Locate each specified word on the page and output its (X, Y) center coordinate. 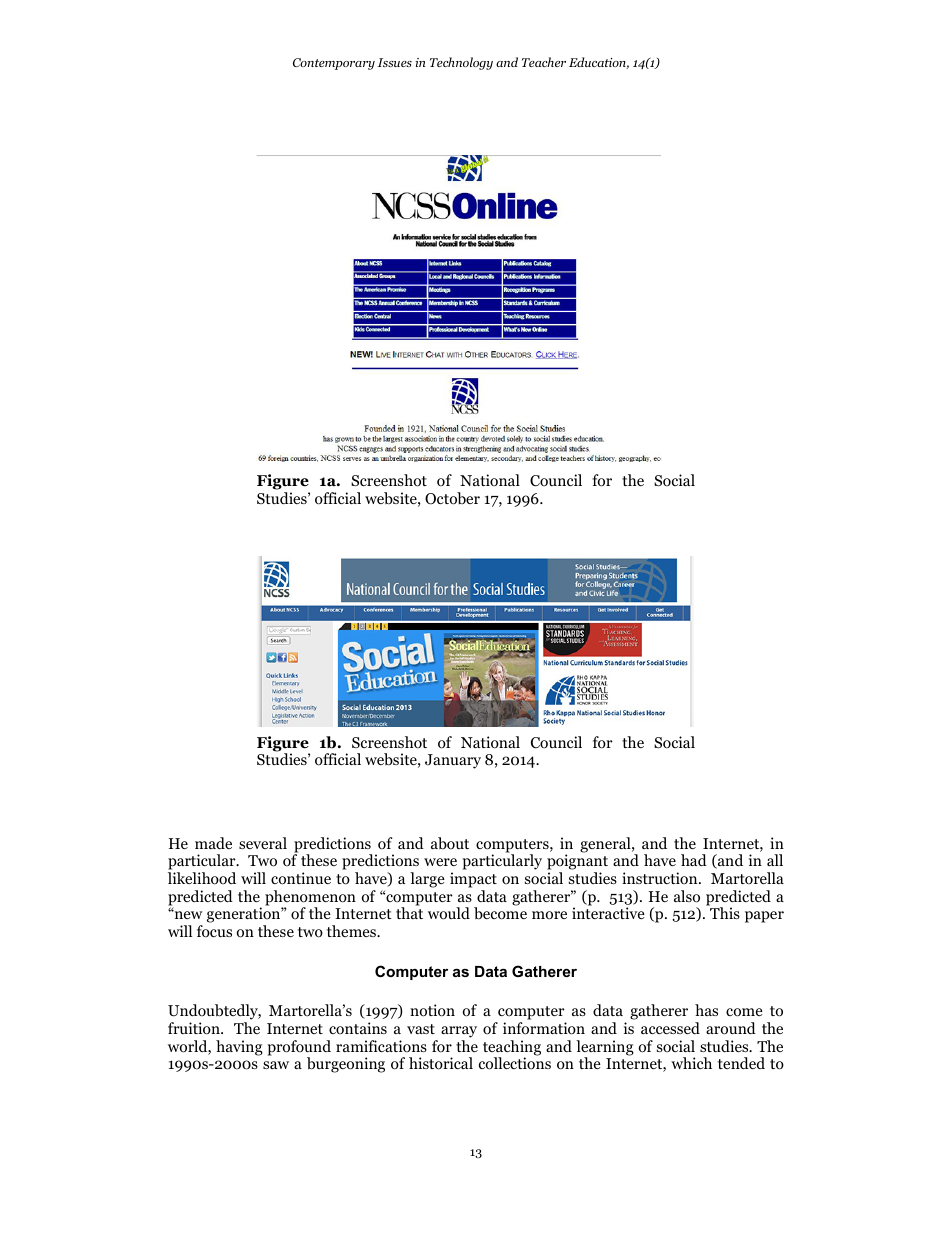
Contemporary (334, 64)
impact (473, 880)
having (239, 1048)
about (450, 843)
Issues (394, 62)
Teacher (544, 62)
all (775, 860)
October (452, 498)
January (453, 761)
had (694, 860)
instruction (661, 878)
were (440, 862)
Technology (461, 63)
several (263, 843)
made (213, 843)
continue (301, 878)
